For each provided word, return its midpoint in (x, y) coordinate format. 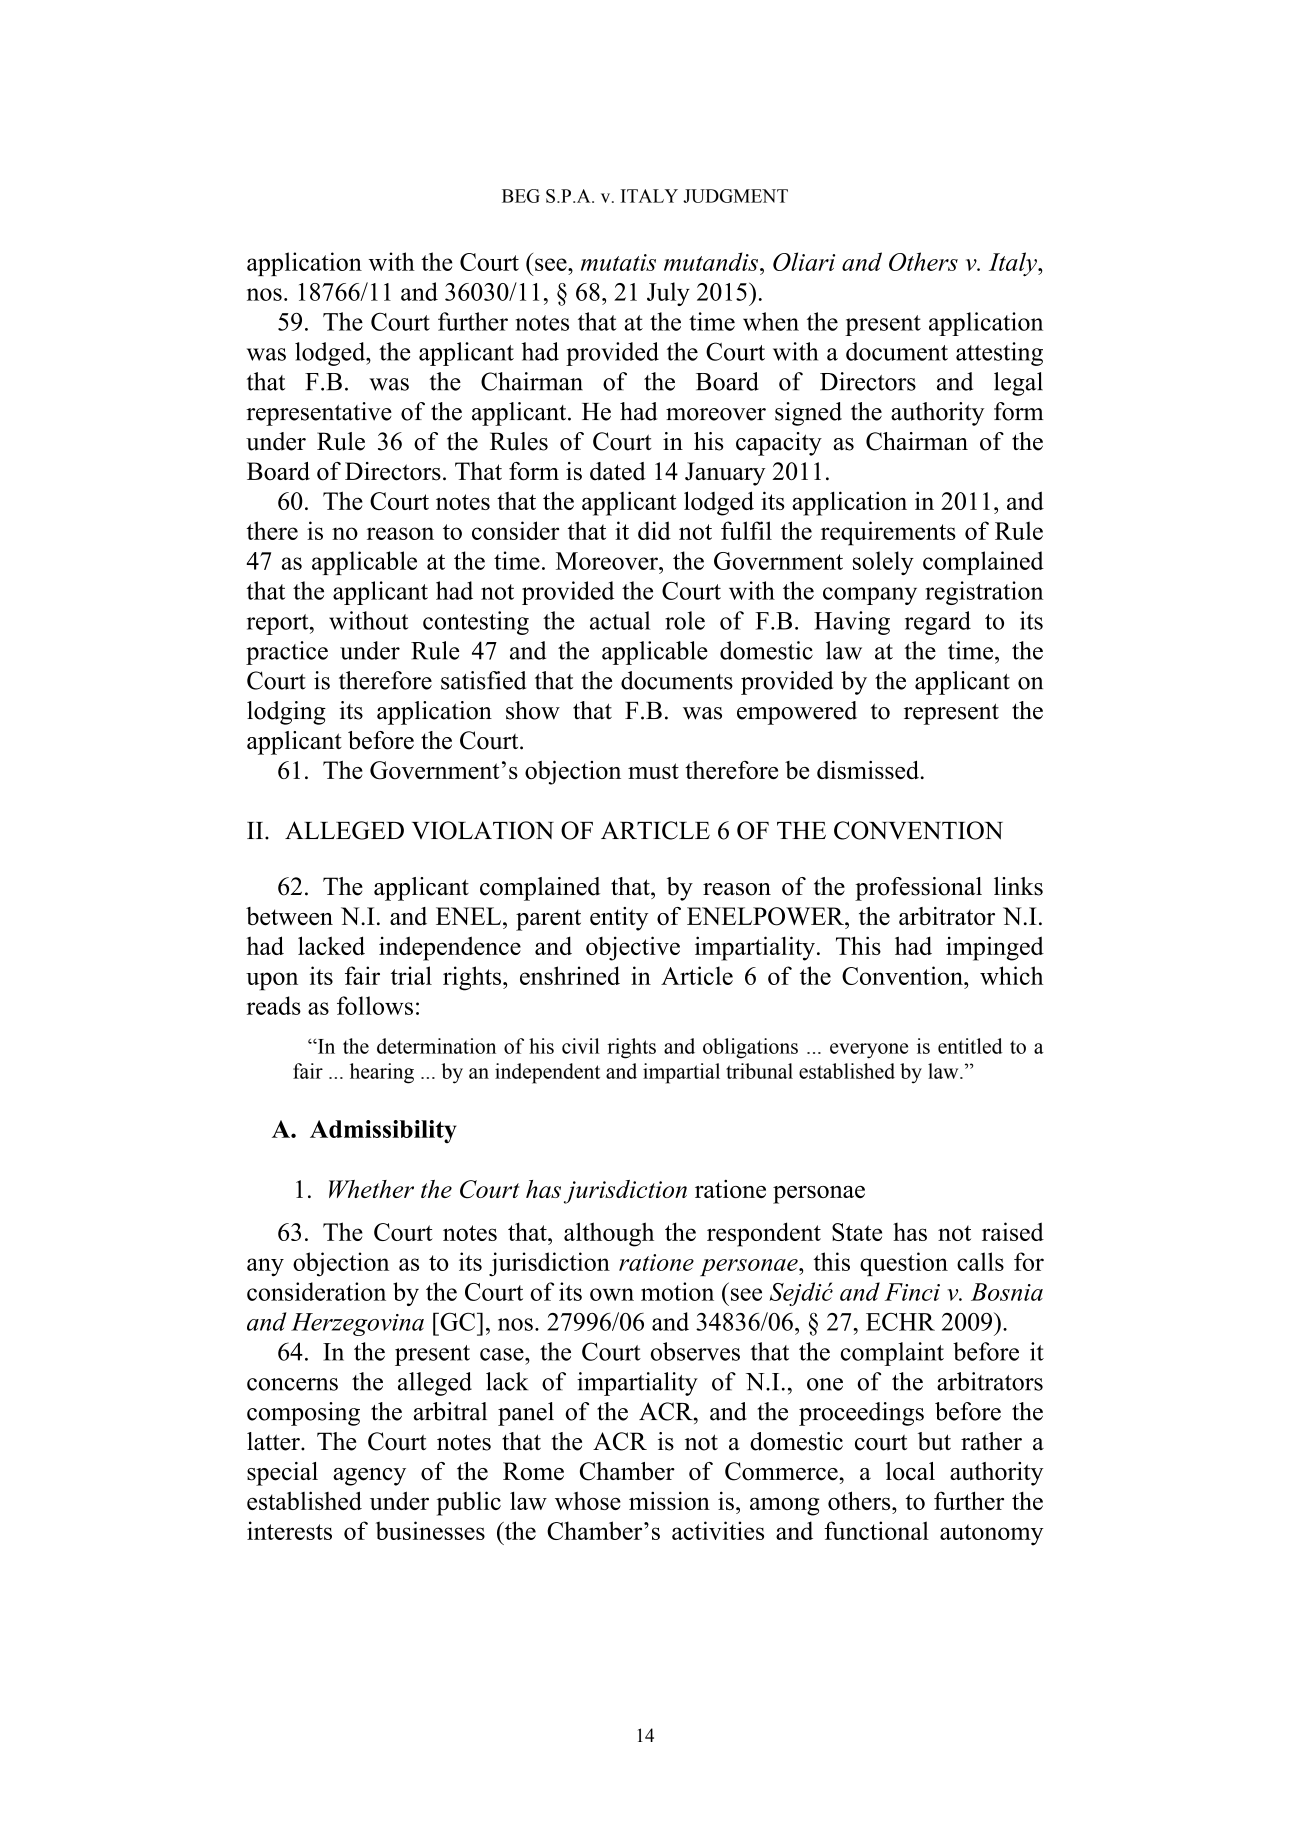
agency (369, 1477)
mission (669, 1500)
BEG (521, 196)
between (289, 916)
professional (918, 889)
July (668, 294)
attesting (999, 354)
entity (619, 919)
